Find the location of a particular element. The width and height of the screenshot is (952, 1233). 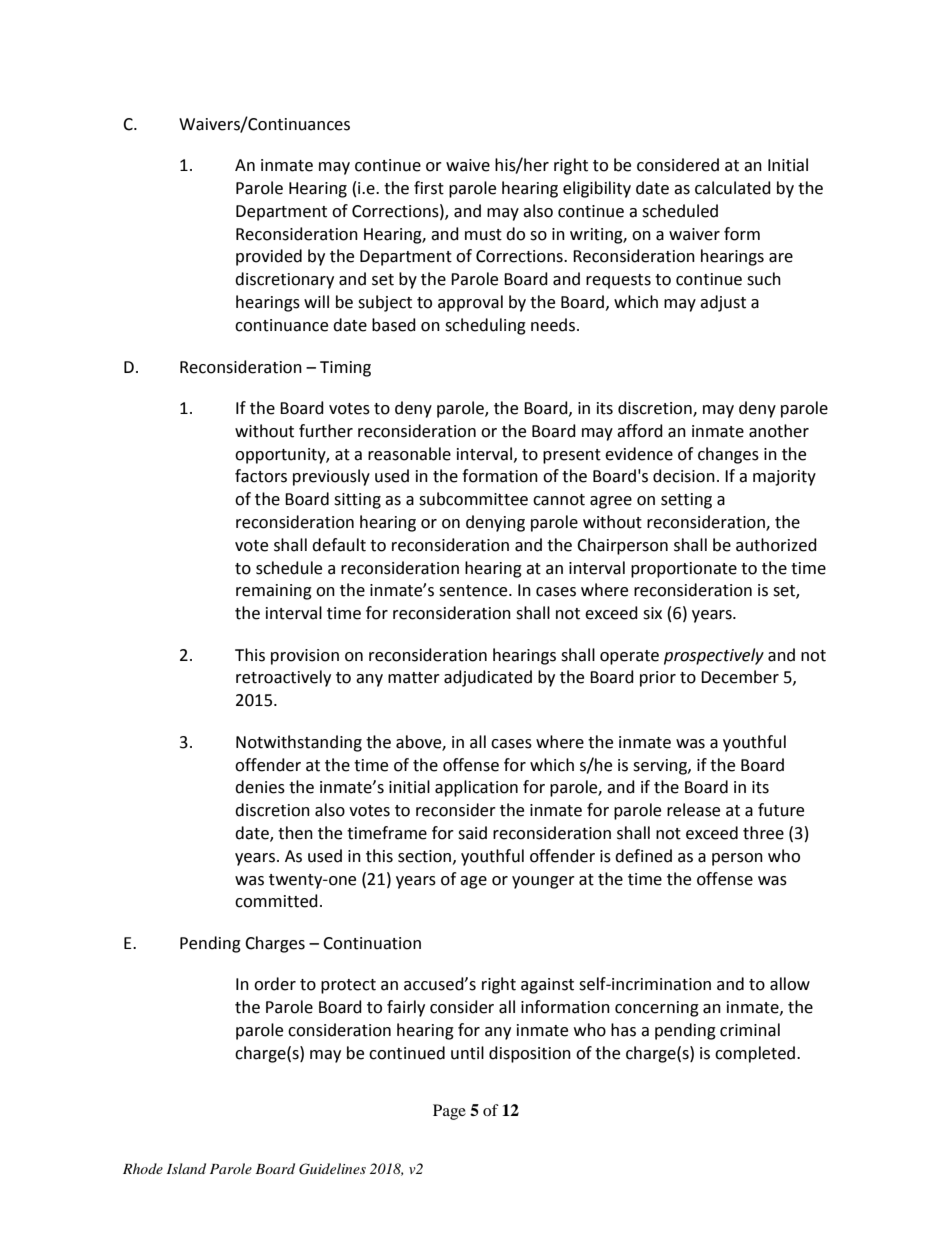

Island is located at coordinates (186, 1168).
